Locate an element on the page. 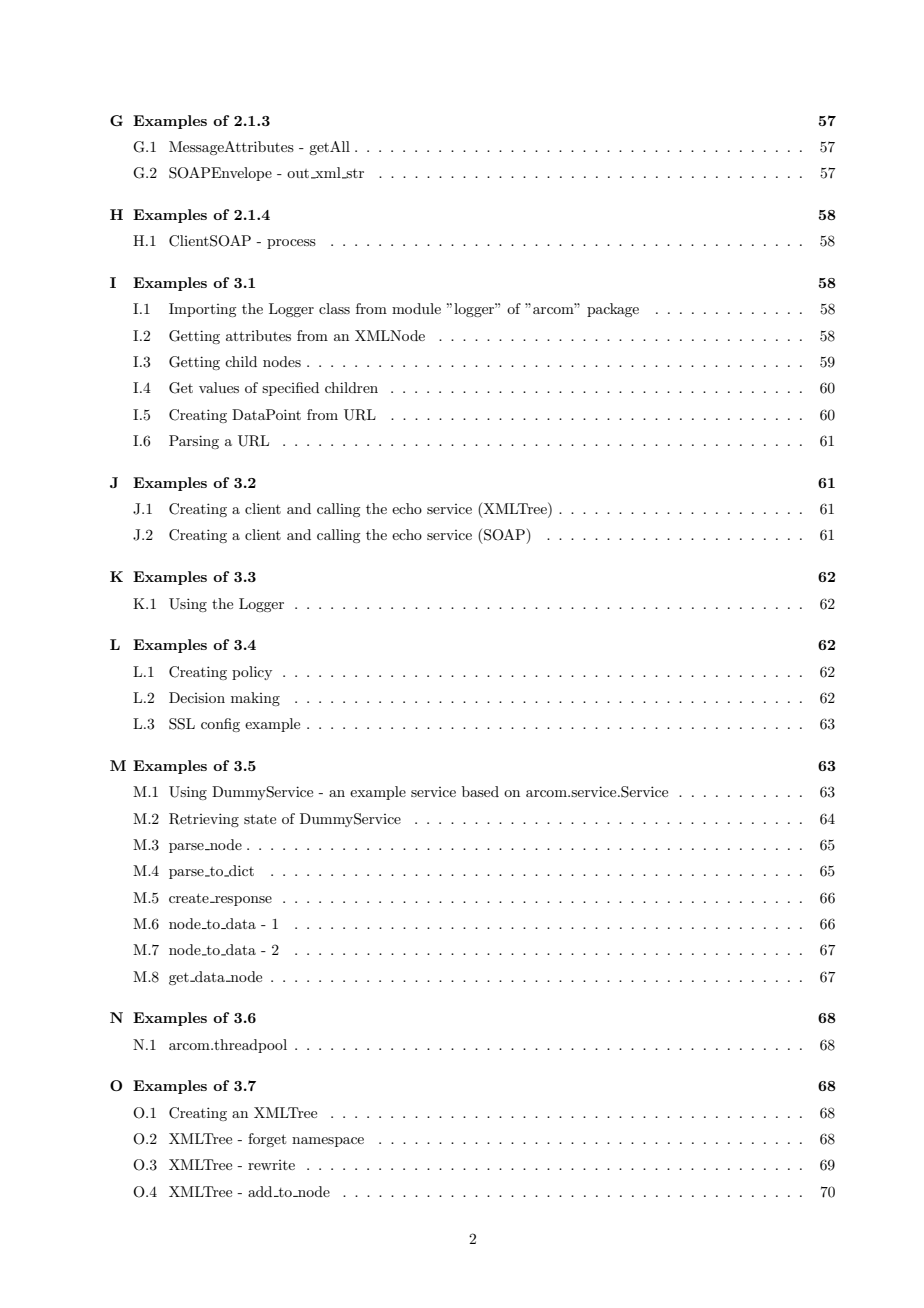  based is located at coordinates (480, 791).
